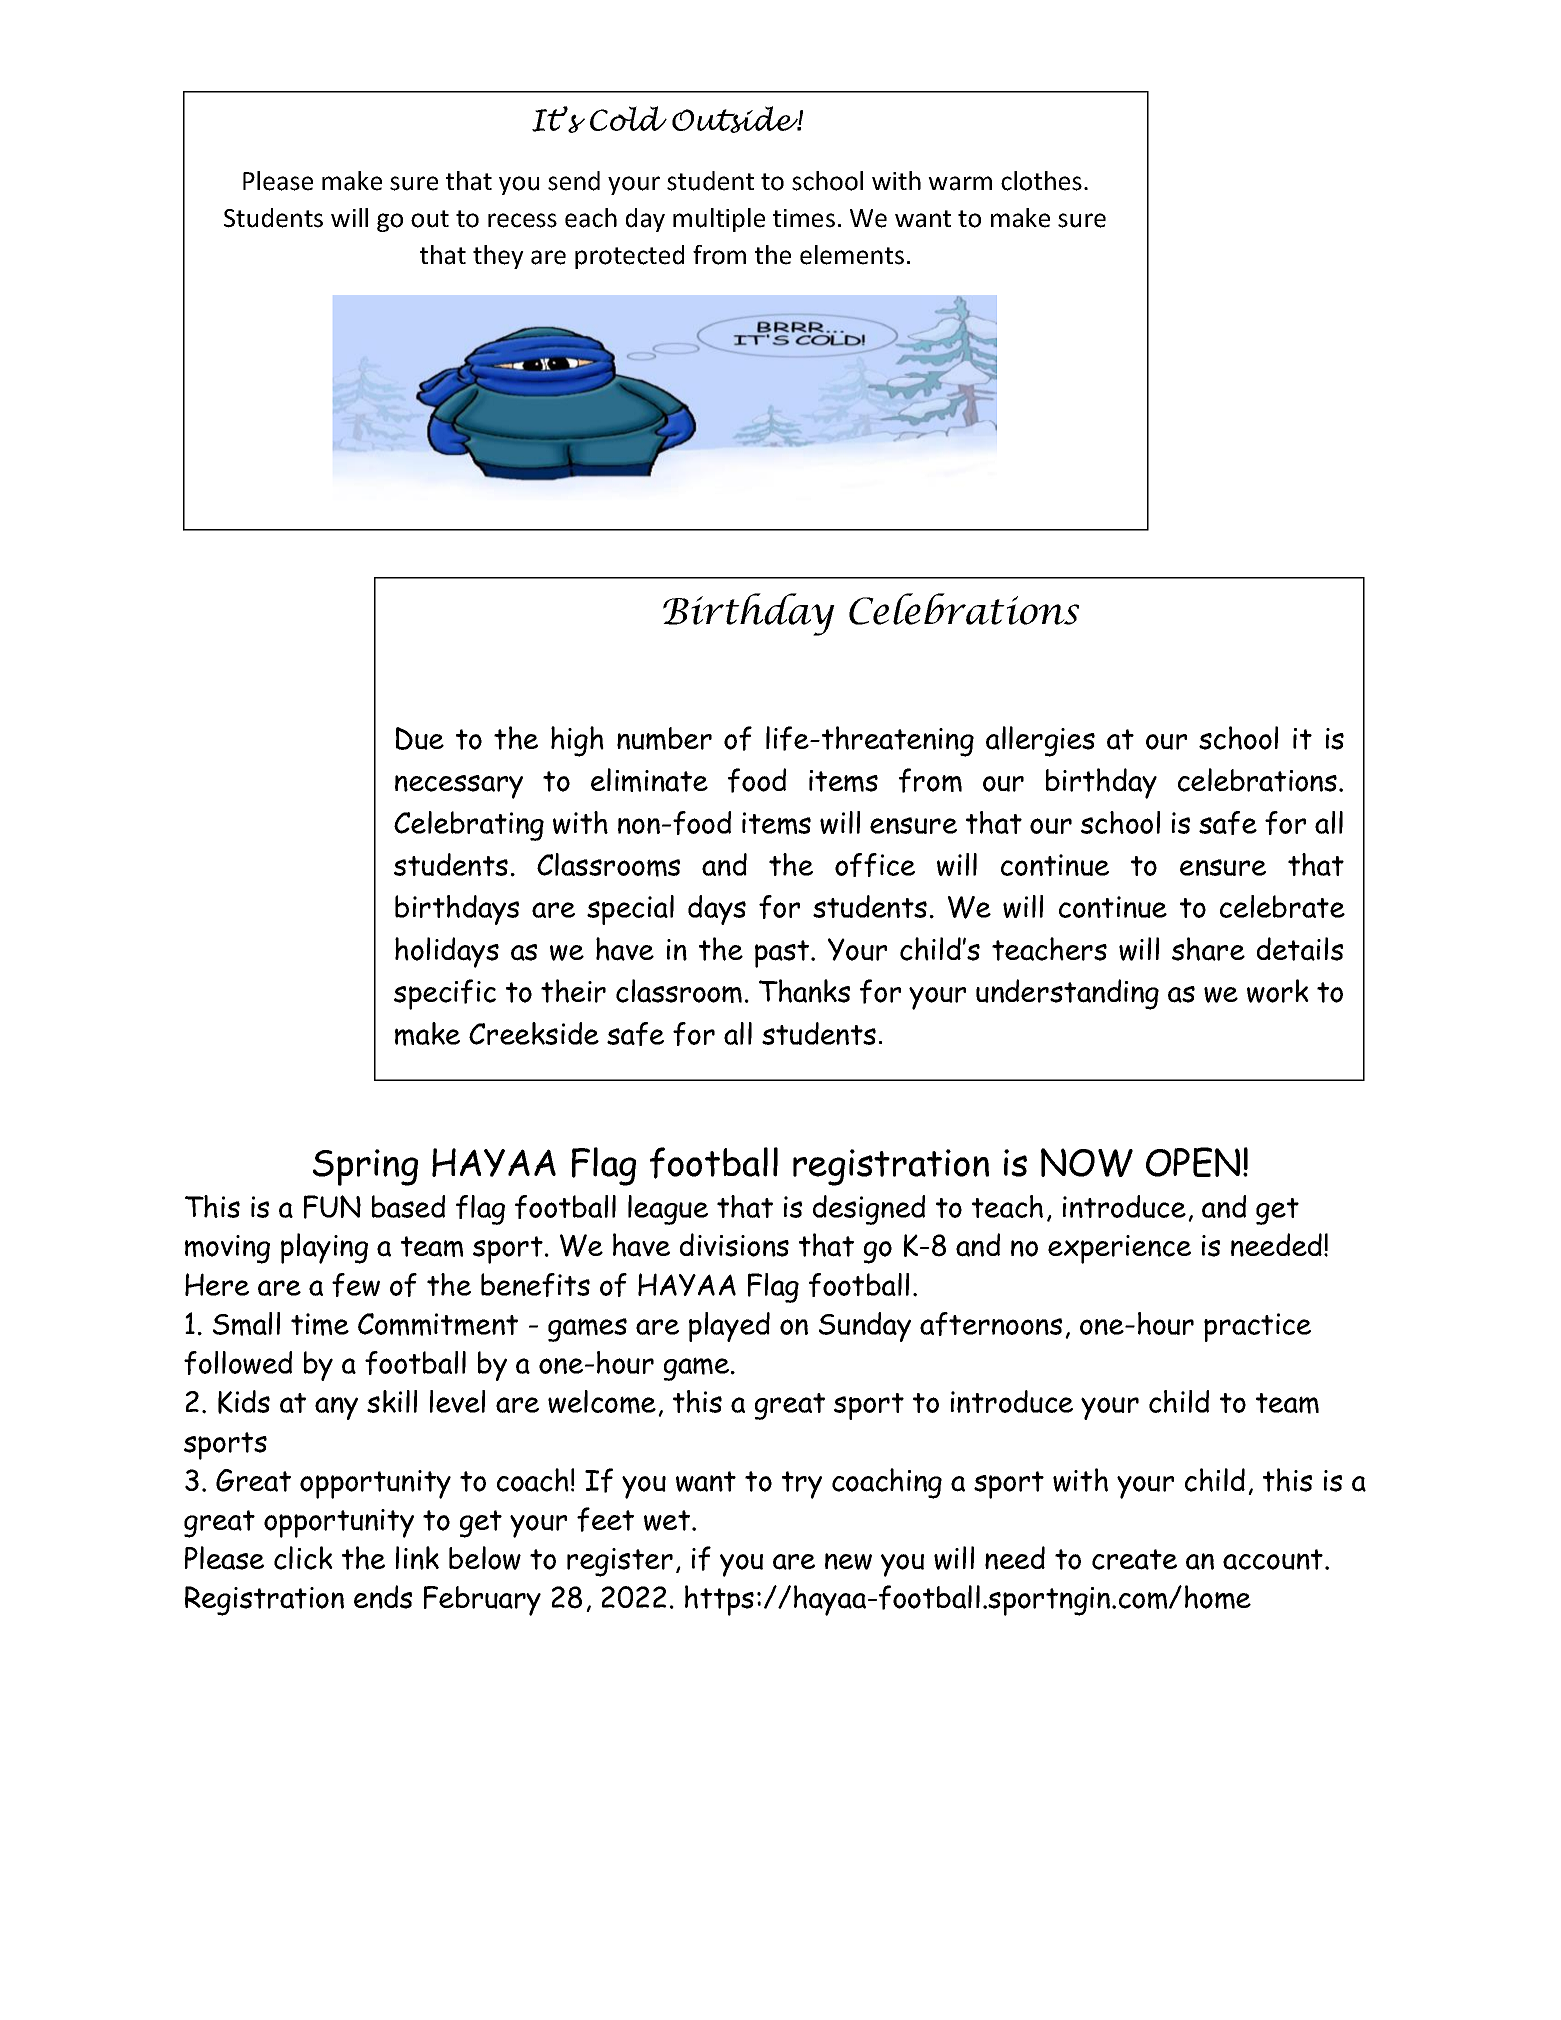 This screenshot has width=1561, height=2020. Describe the element at coordinates (332, 1207) in the screenshot. I see `FUN` at that location.
